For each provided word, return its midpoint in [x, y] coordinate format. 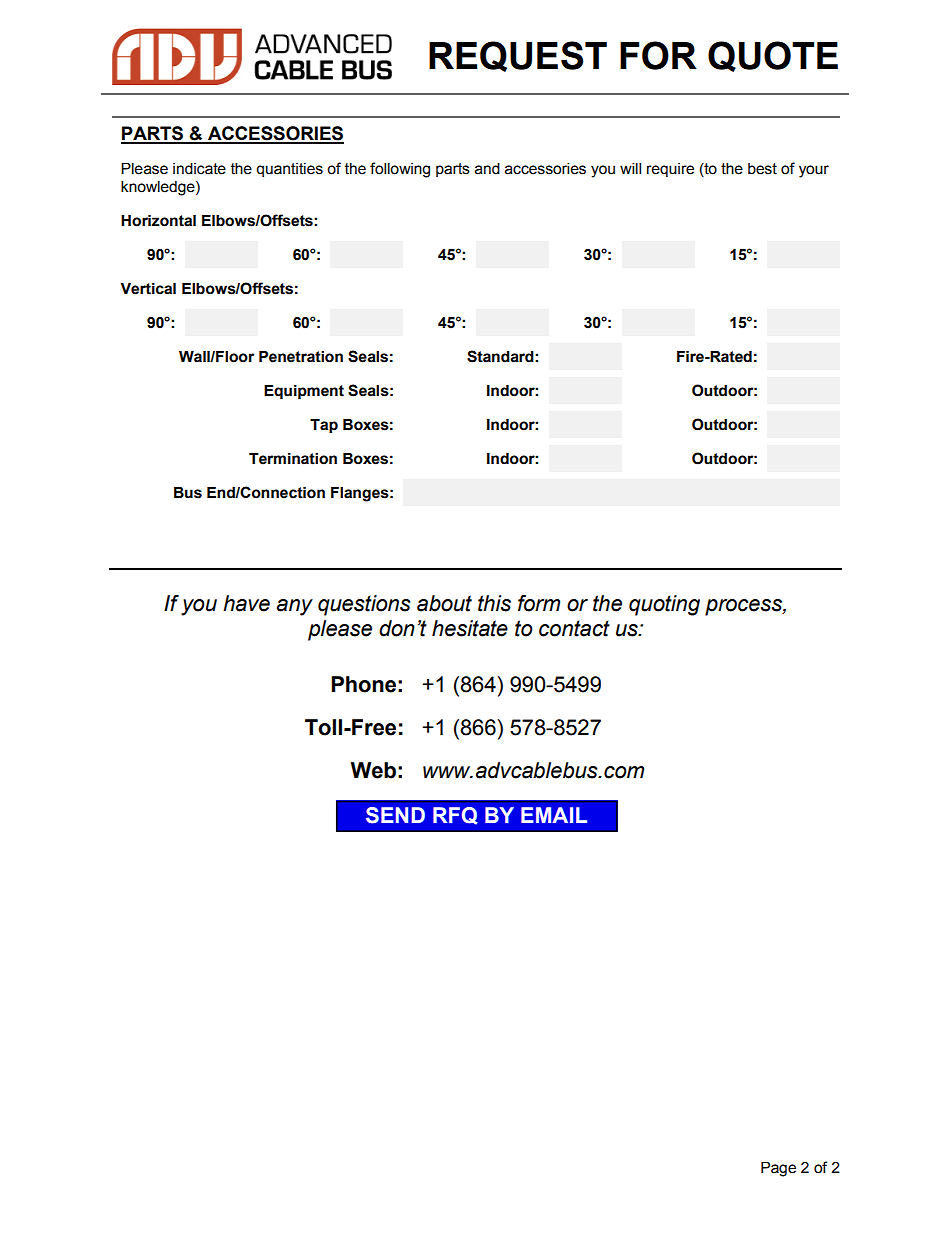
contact [574, 628]
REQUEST [518, 56]
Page [778, 1169]
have [246, 603]
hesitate [470, 628]
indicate [199, 169]
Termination [293, 459]
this [494, 603]
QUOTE [773, 56]
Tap [324, 426]
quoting [664, 605]
